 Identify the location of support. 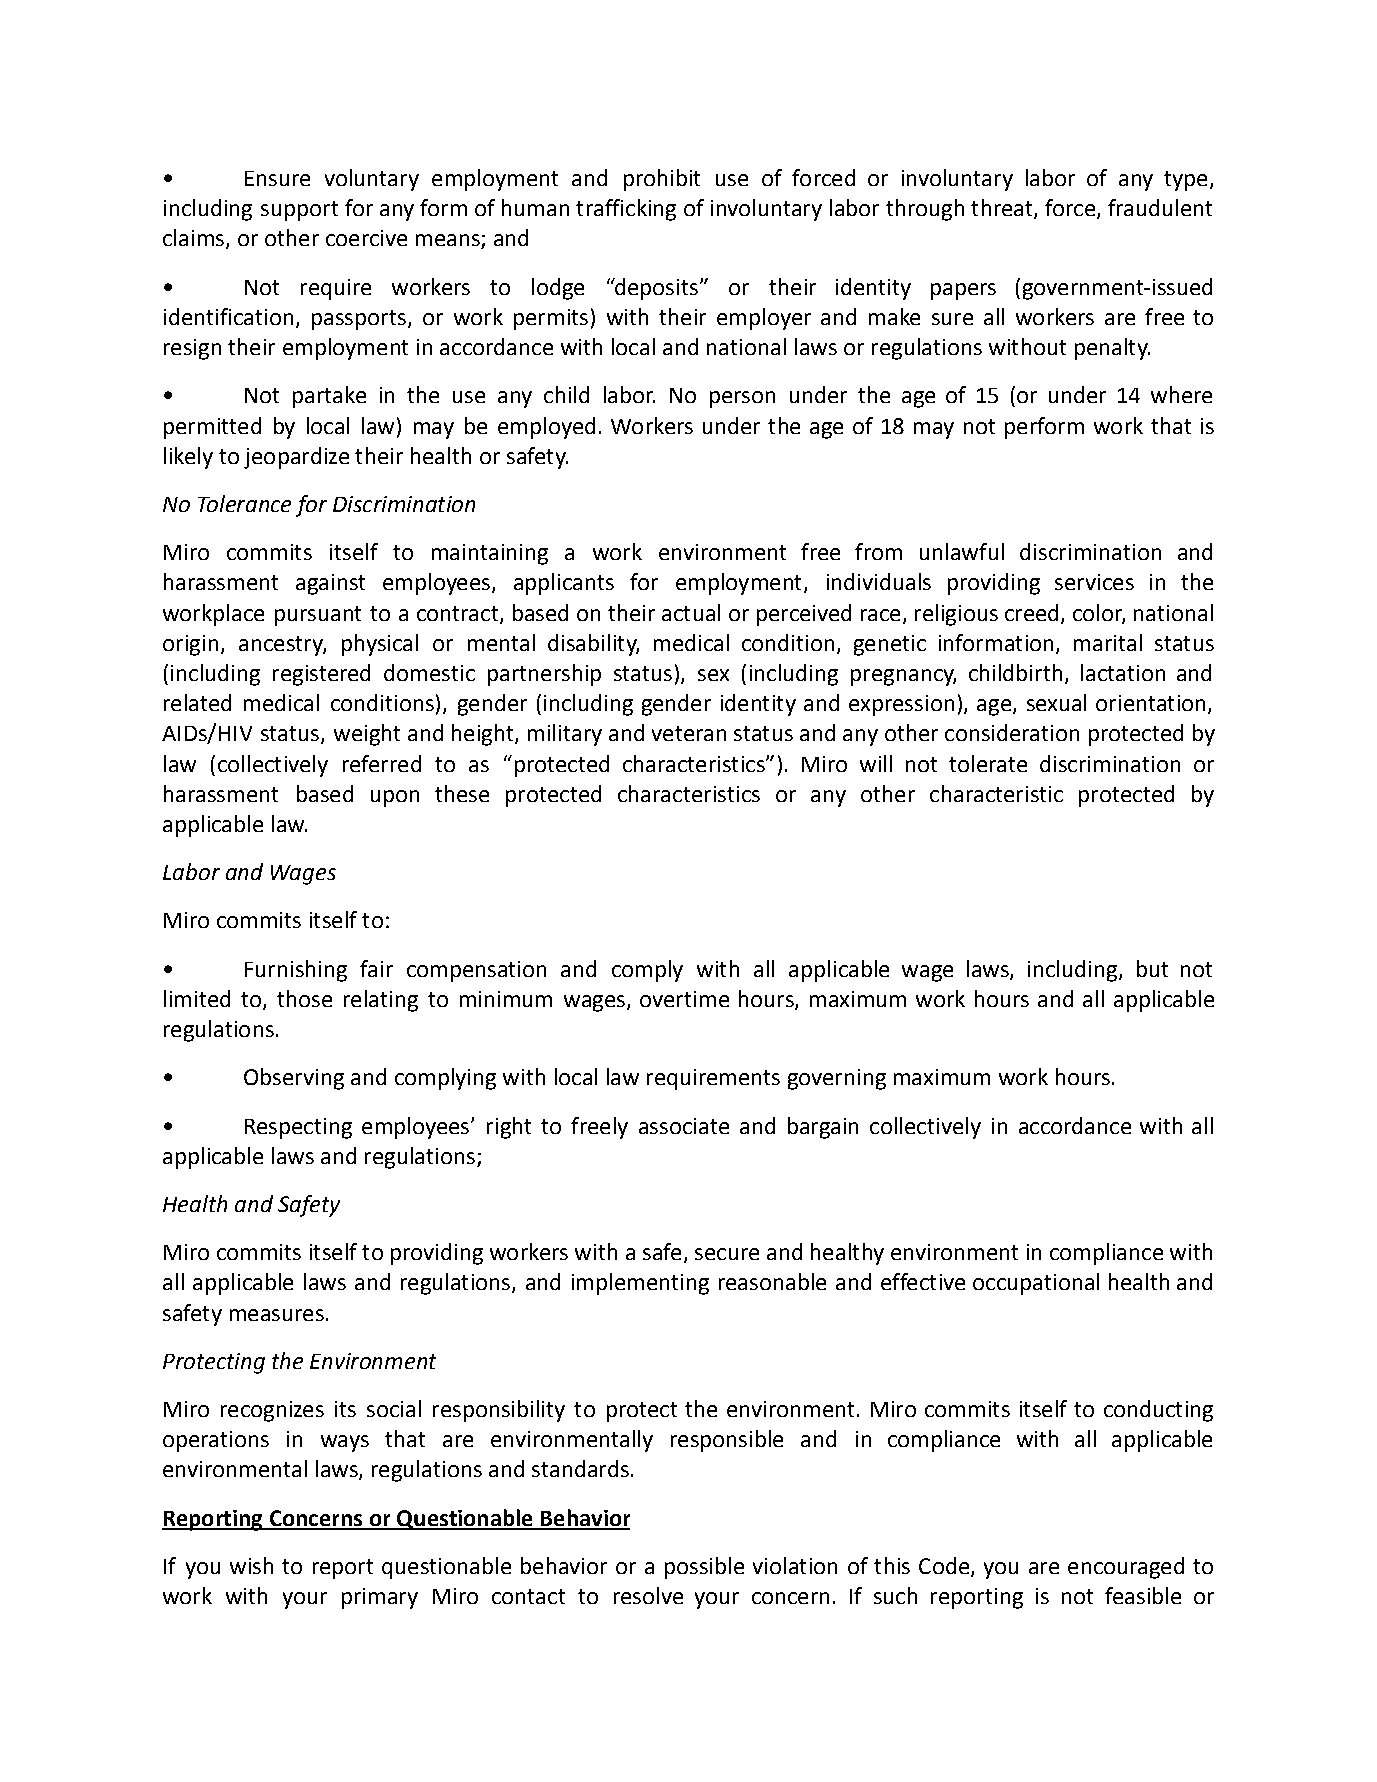
(299, 211).
